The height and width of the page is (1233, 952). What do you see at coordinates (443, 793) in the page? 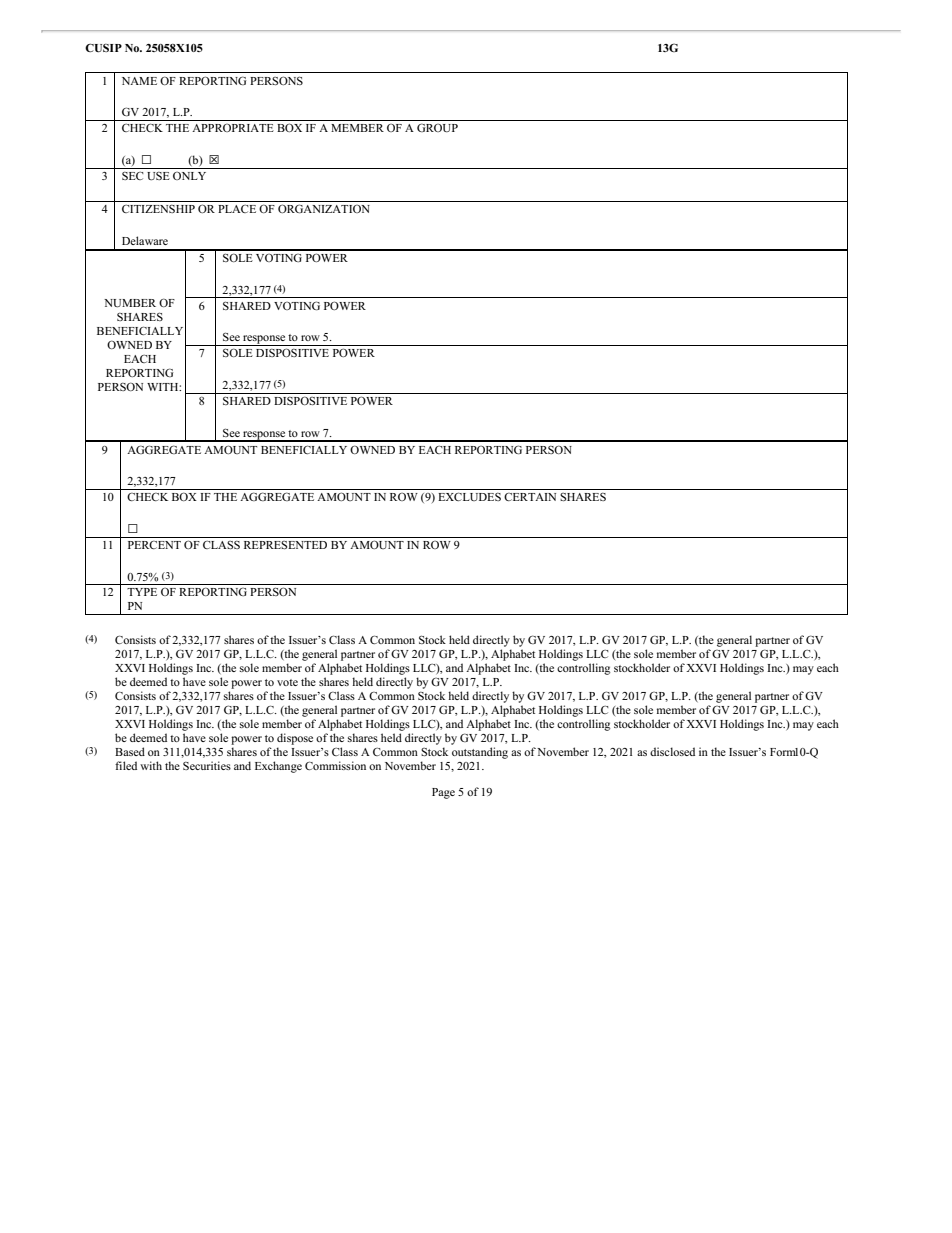
I see `Page` at bounding box center [443, 793].
